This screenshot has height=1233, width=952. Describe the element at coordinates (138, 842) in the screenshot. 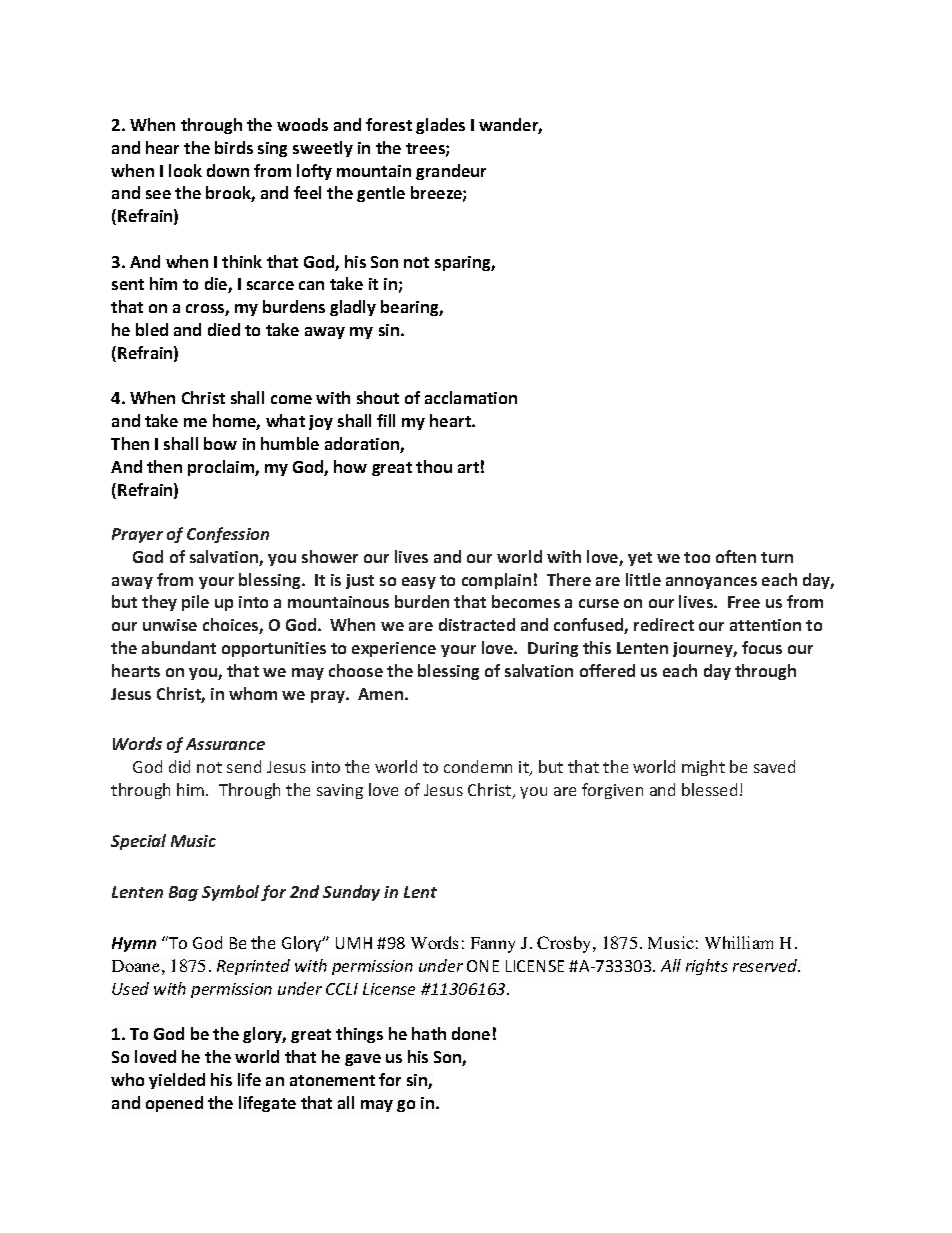

I see `Special` at that location.
